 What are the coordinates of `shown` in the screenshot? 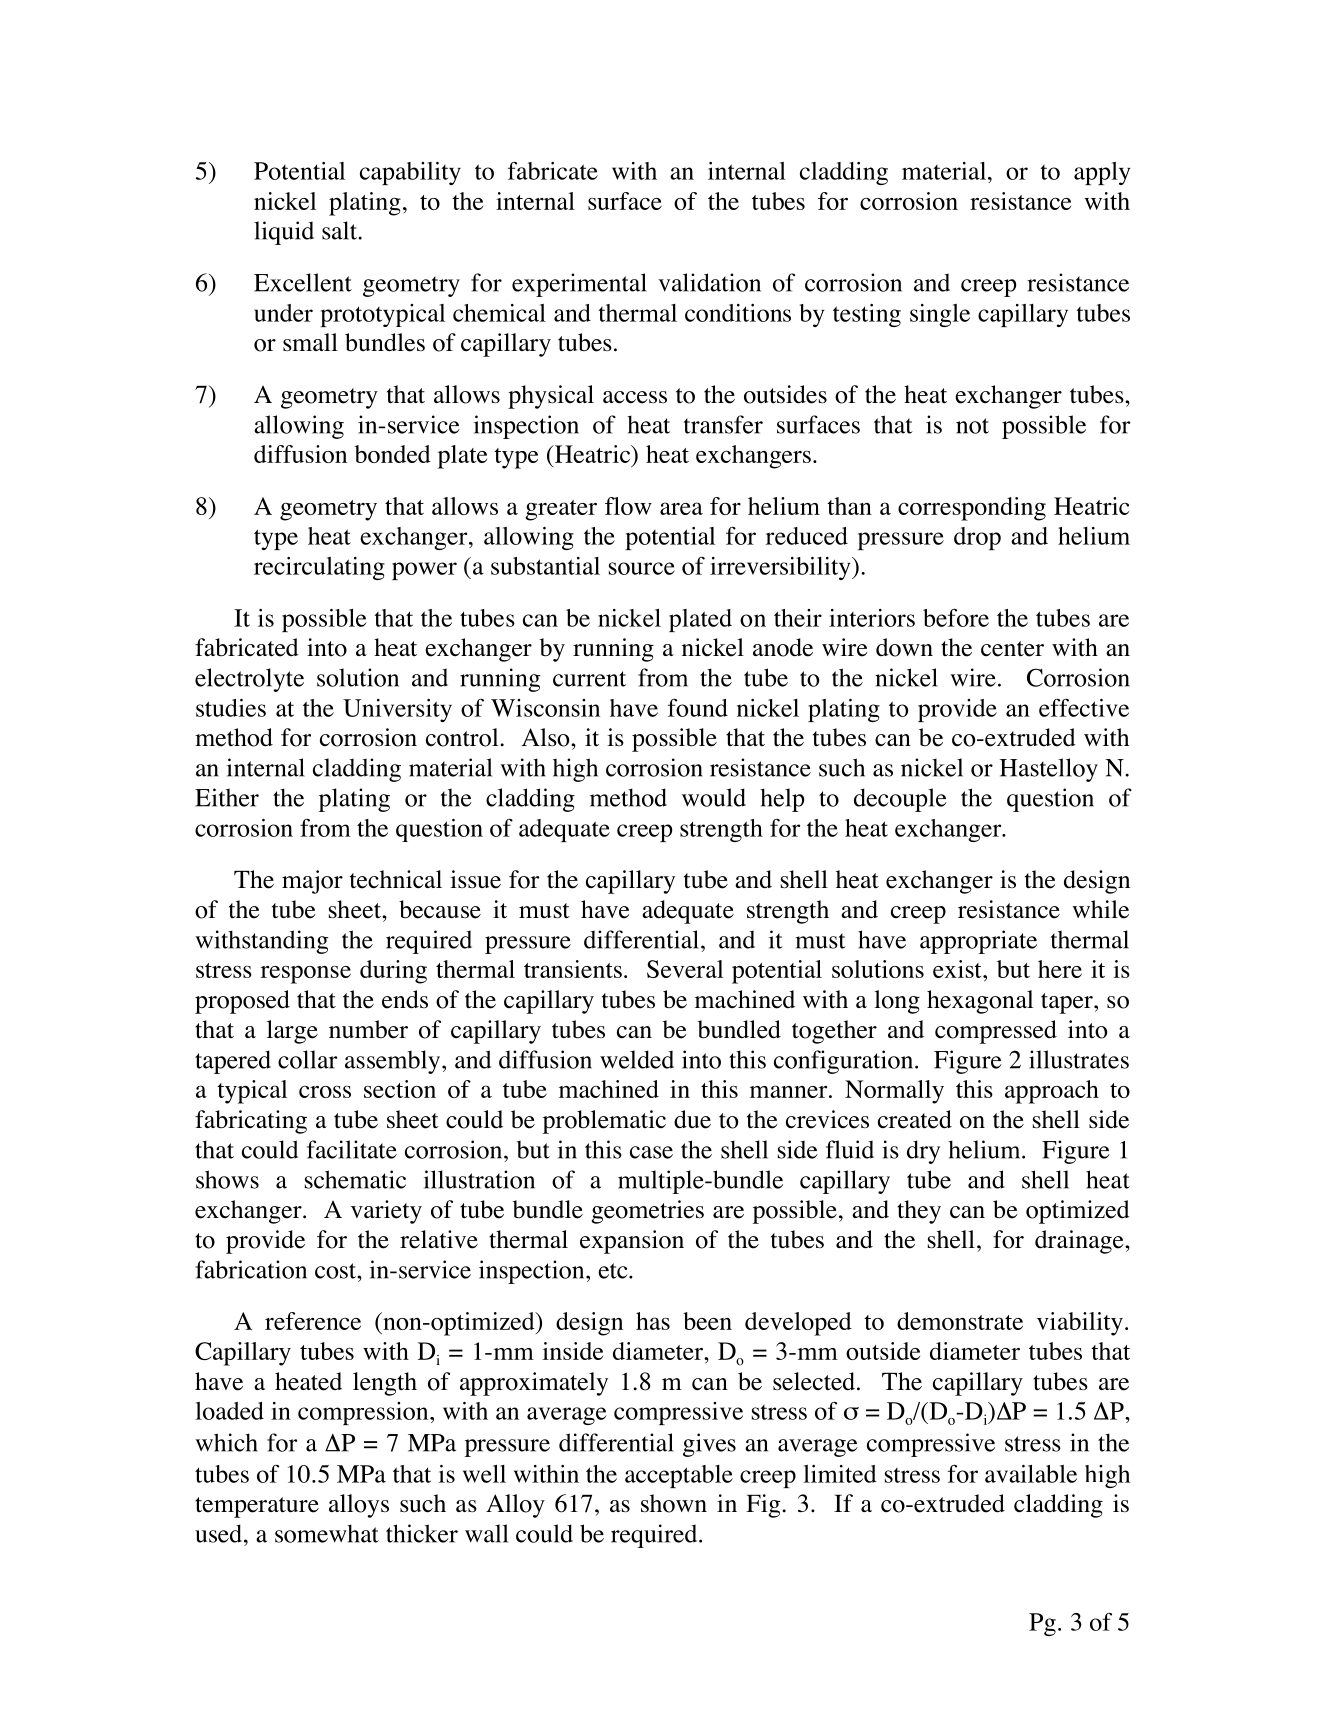 It's located at (674, 1503).
